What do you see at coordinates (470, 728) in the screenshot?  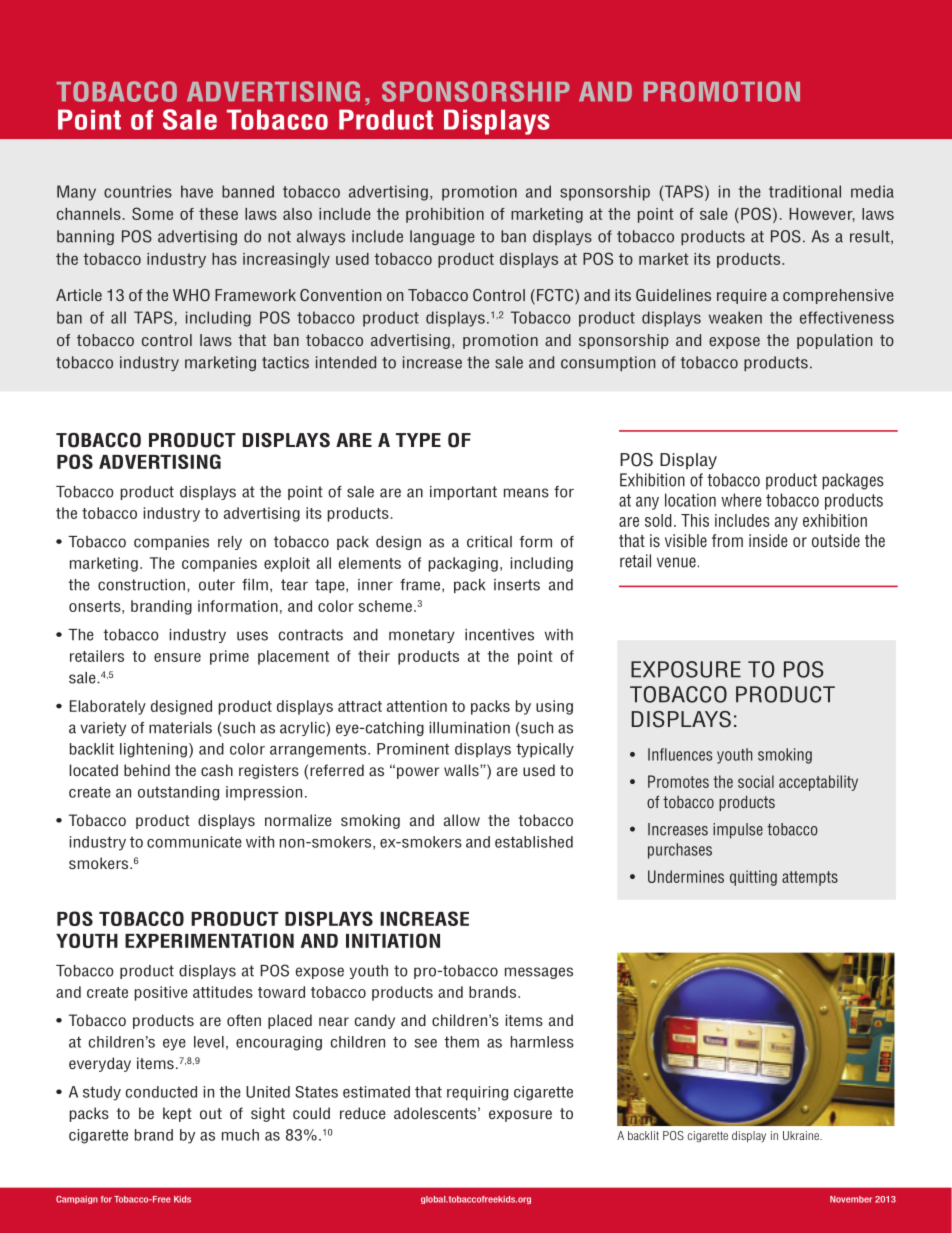 I see `illumination` at bounding box center [470, 728].
